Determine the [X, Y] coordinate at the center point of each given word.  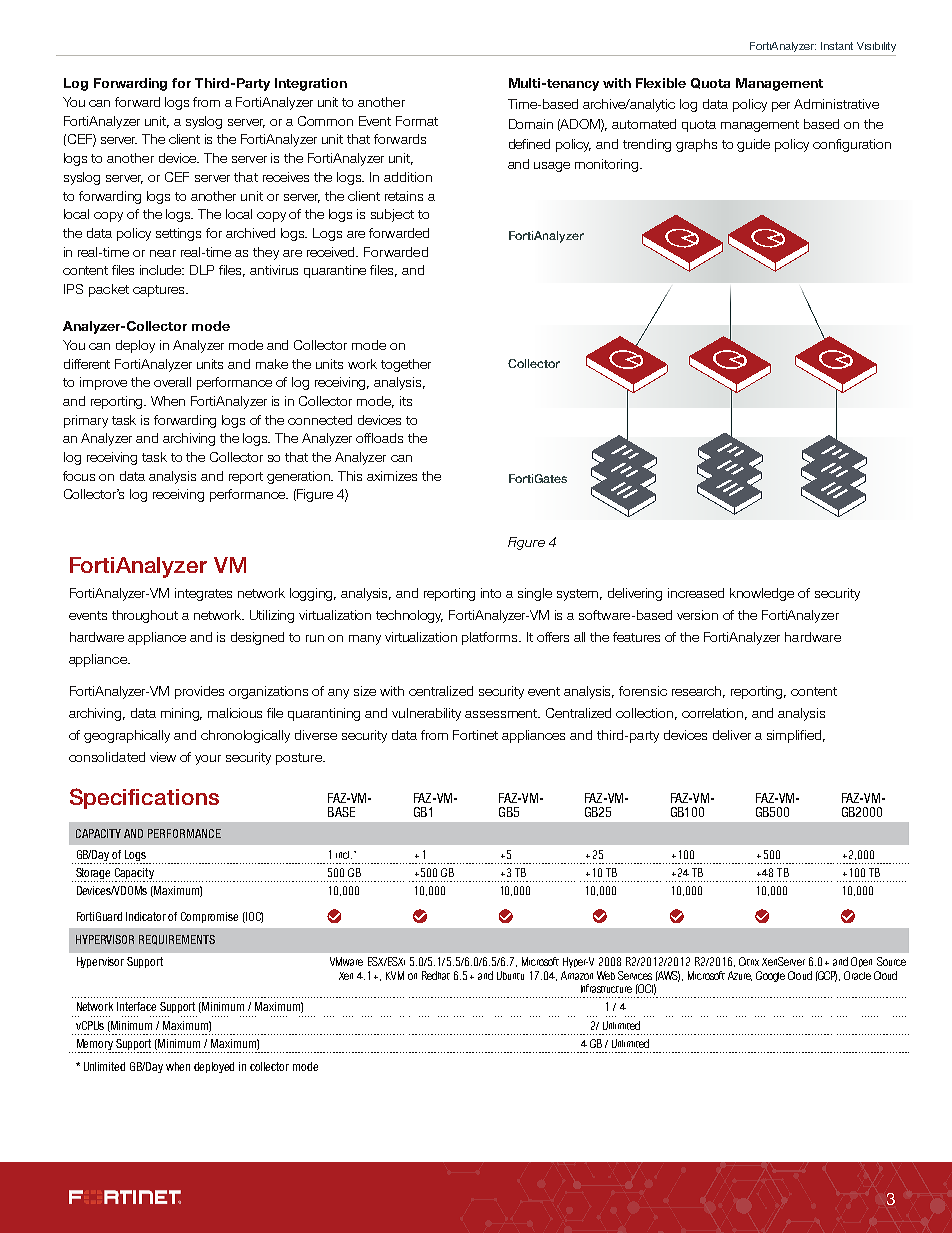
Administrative [836, 104]
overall [172, 382]
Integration [311, 84]
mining [181, 714]
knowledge [762, 594]
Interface [136, 1006]
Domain [531, 124]
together [406, 365]
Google [770, 976]
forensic [643, 691]
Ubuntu [510, 975]
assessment [502, 713]
